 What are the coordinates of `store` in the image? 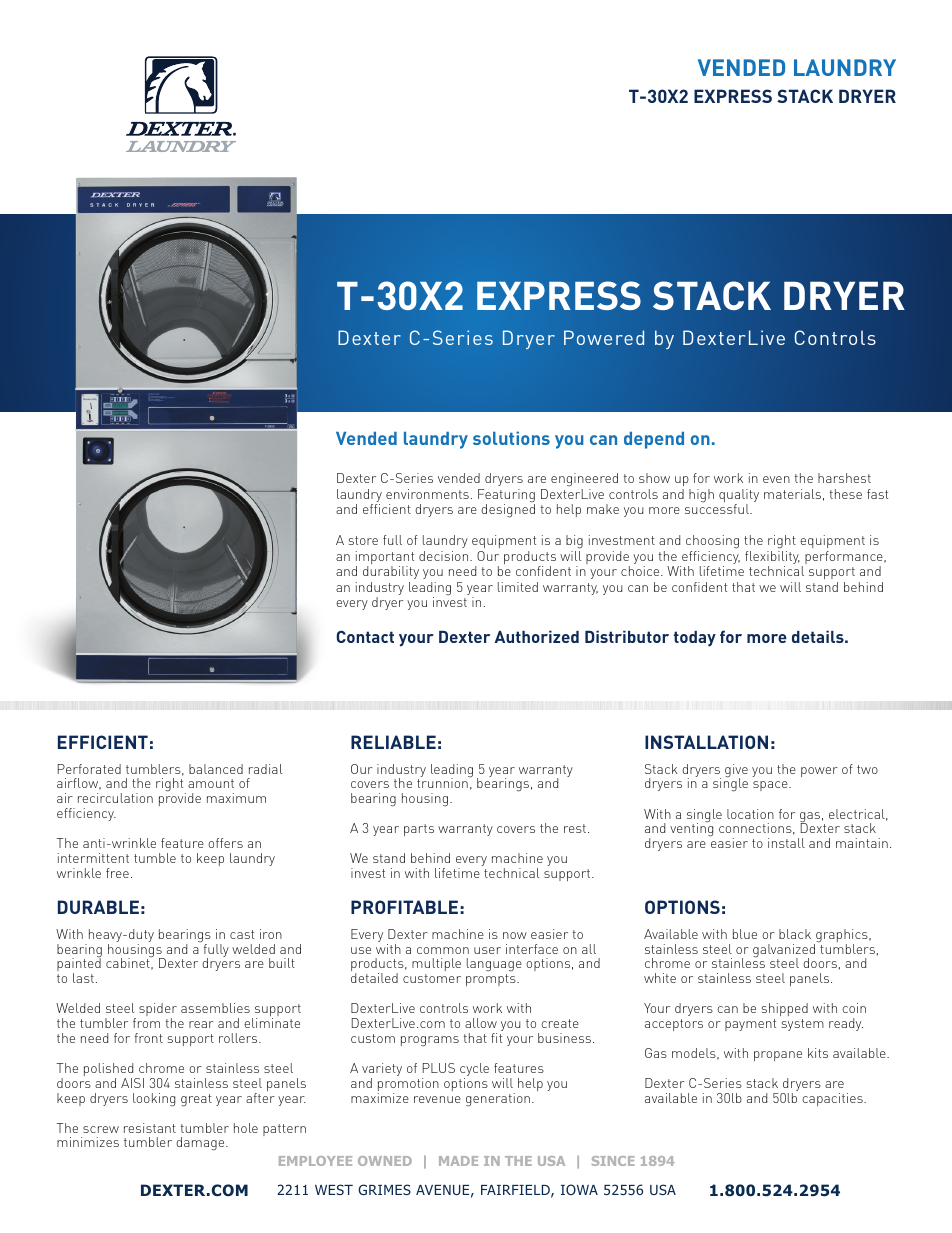 It's located at (363, 540).
